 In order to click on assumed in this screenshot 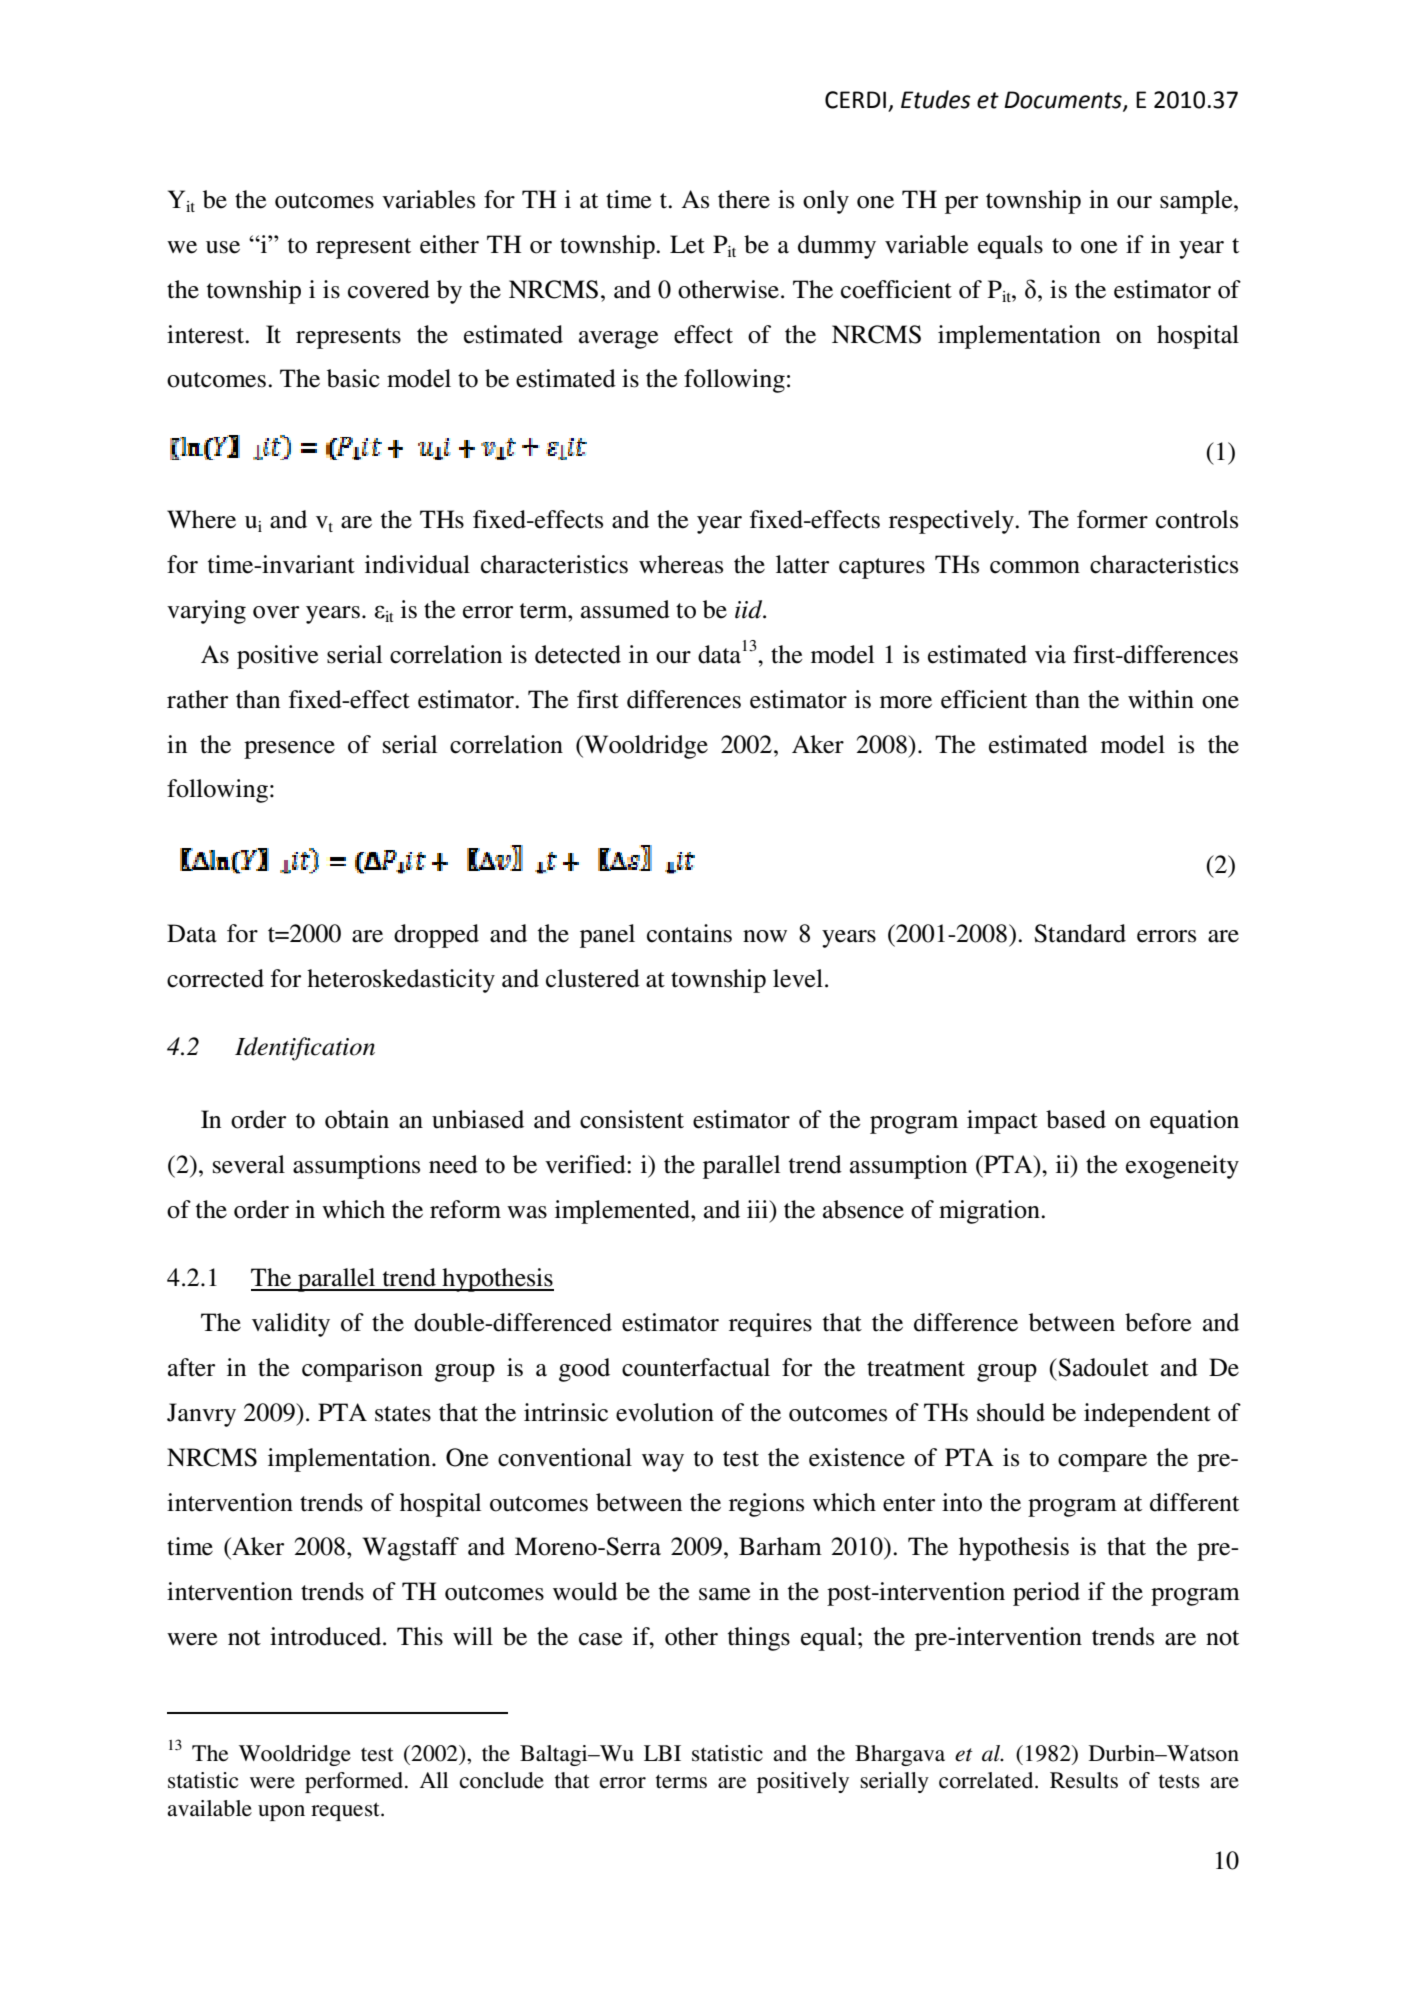, I will do `click(625, 609)`.
